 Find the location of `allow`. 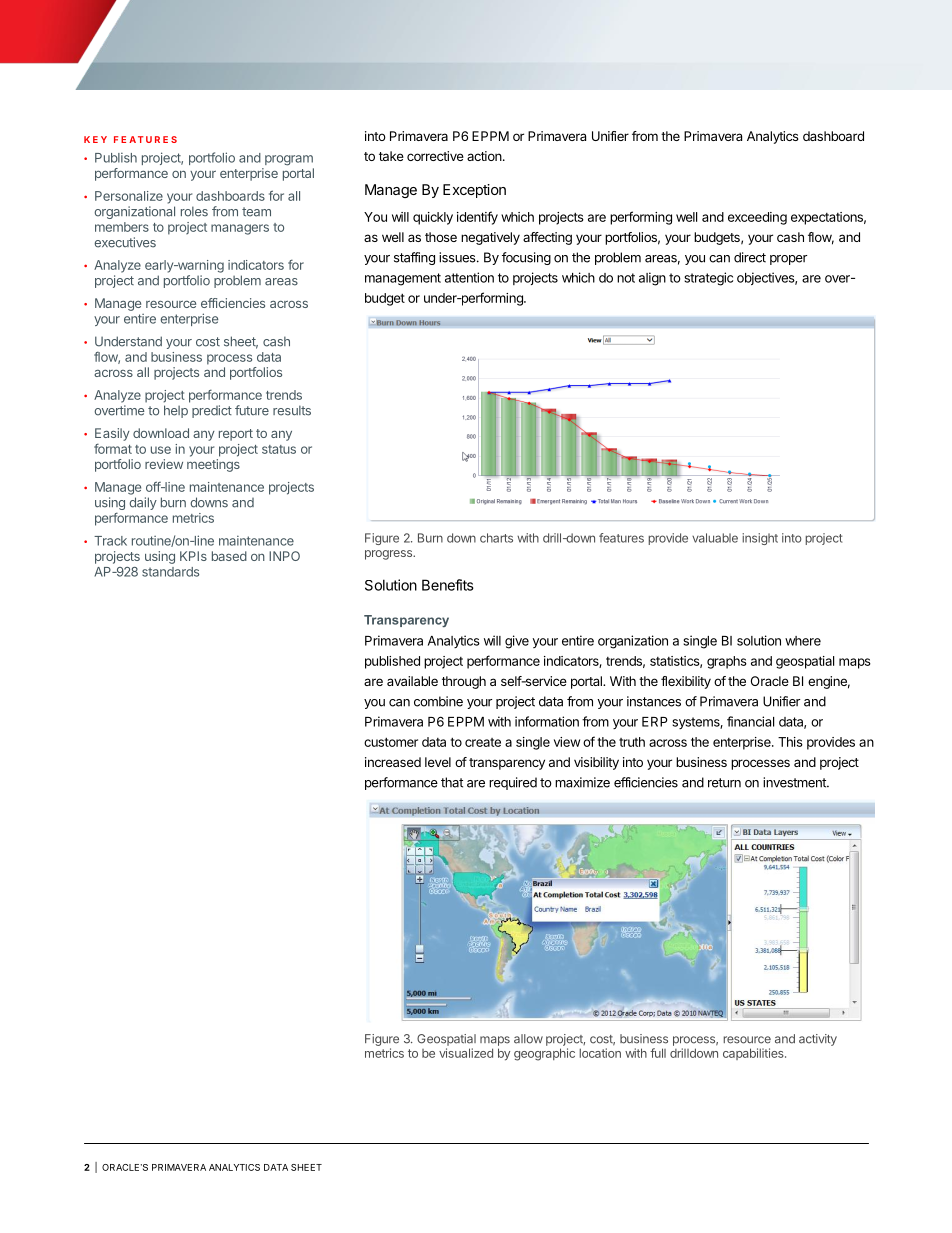

allow is located at coordinates (528, 1039).
